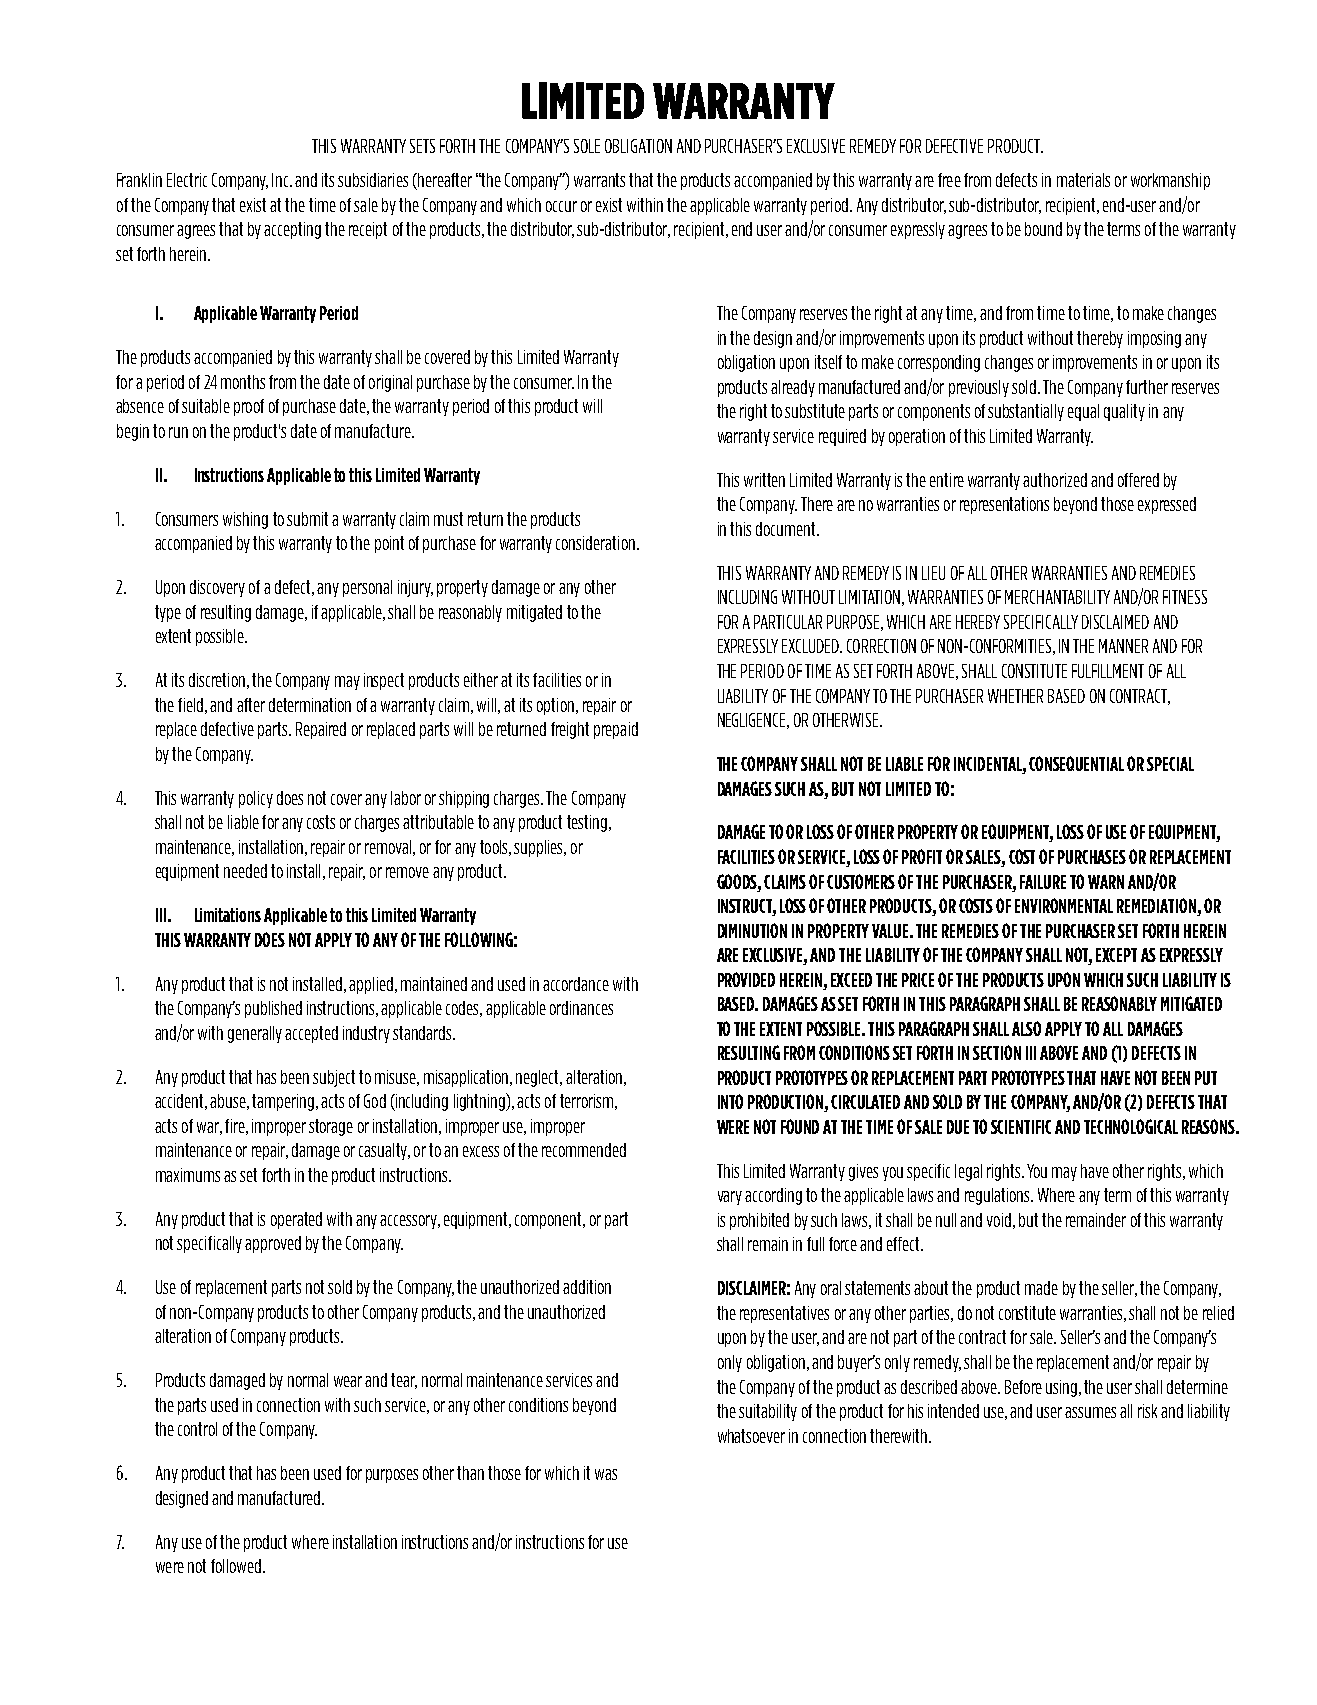  What do you see at coordinates (236, 1566) in the document?
I see `followed` at bounding box center [236, 1566].
